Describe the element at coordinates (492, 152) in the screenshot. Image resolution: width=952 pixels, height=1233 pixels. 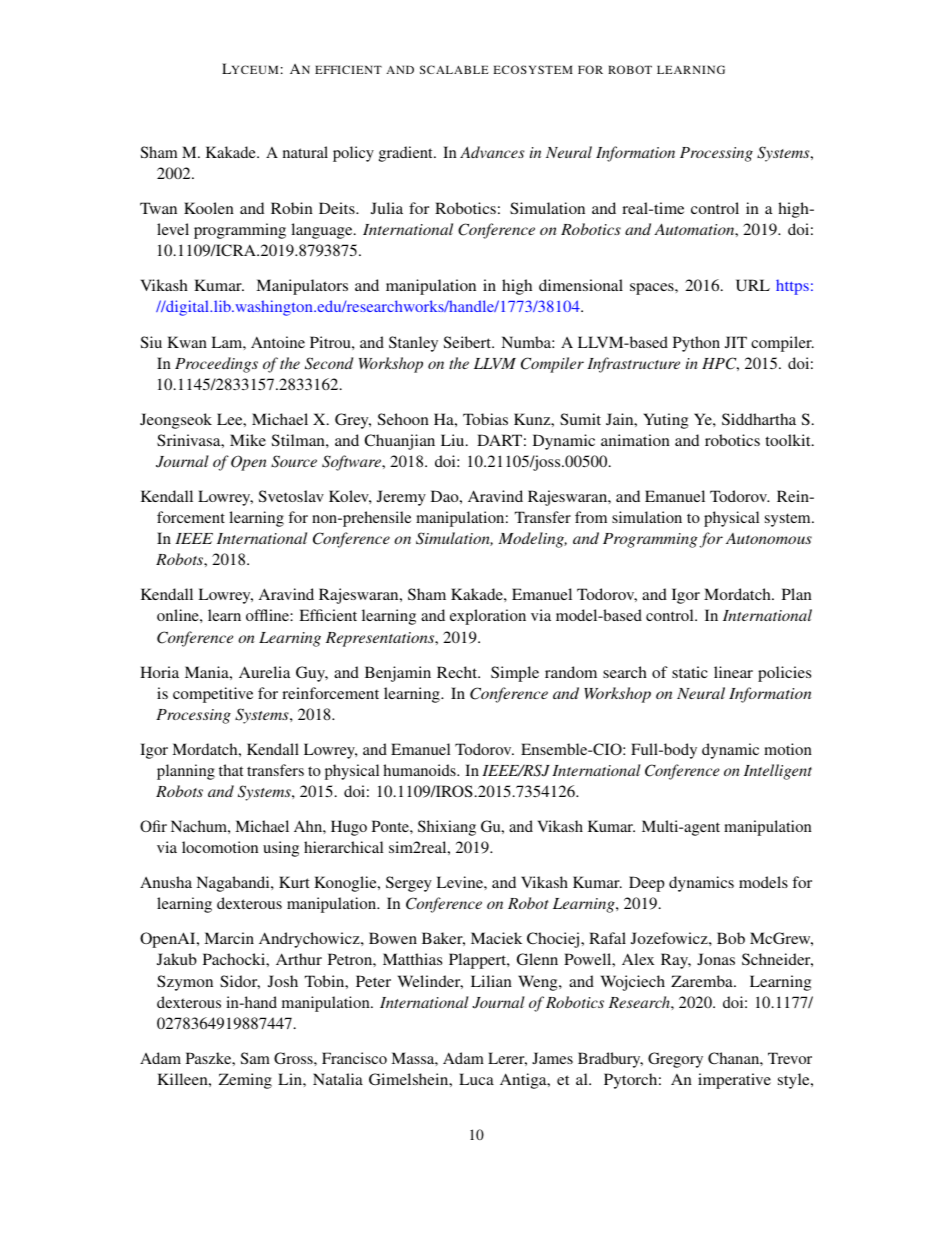
I see `Advances` at that location.
